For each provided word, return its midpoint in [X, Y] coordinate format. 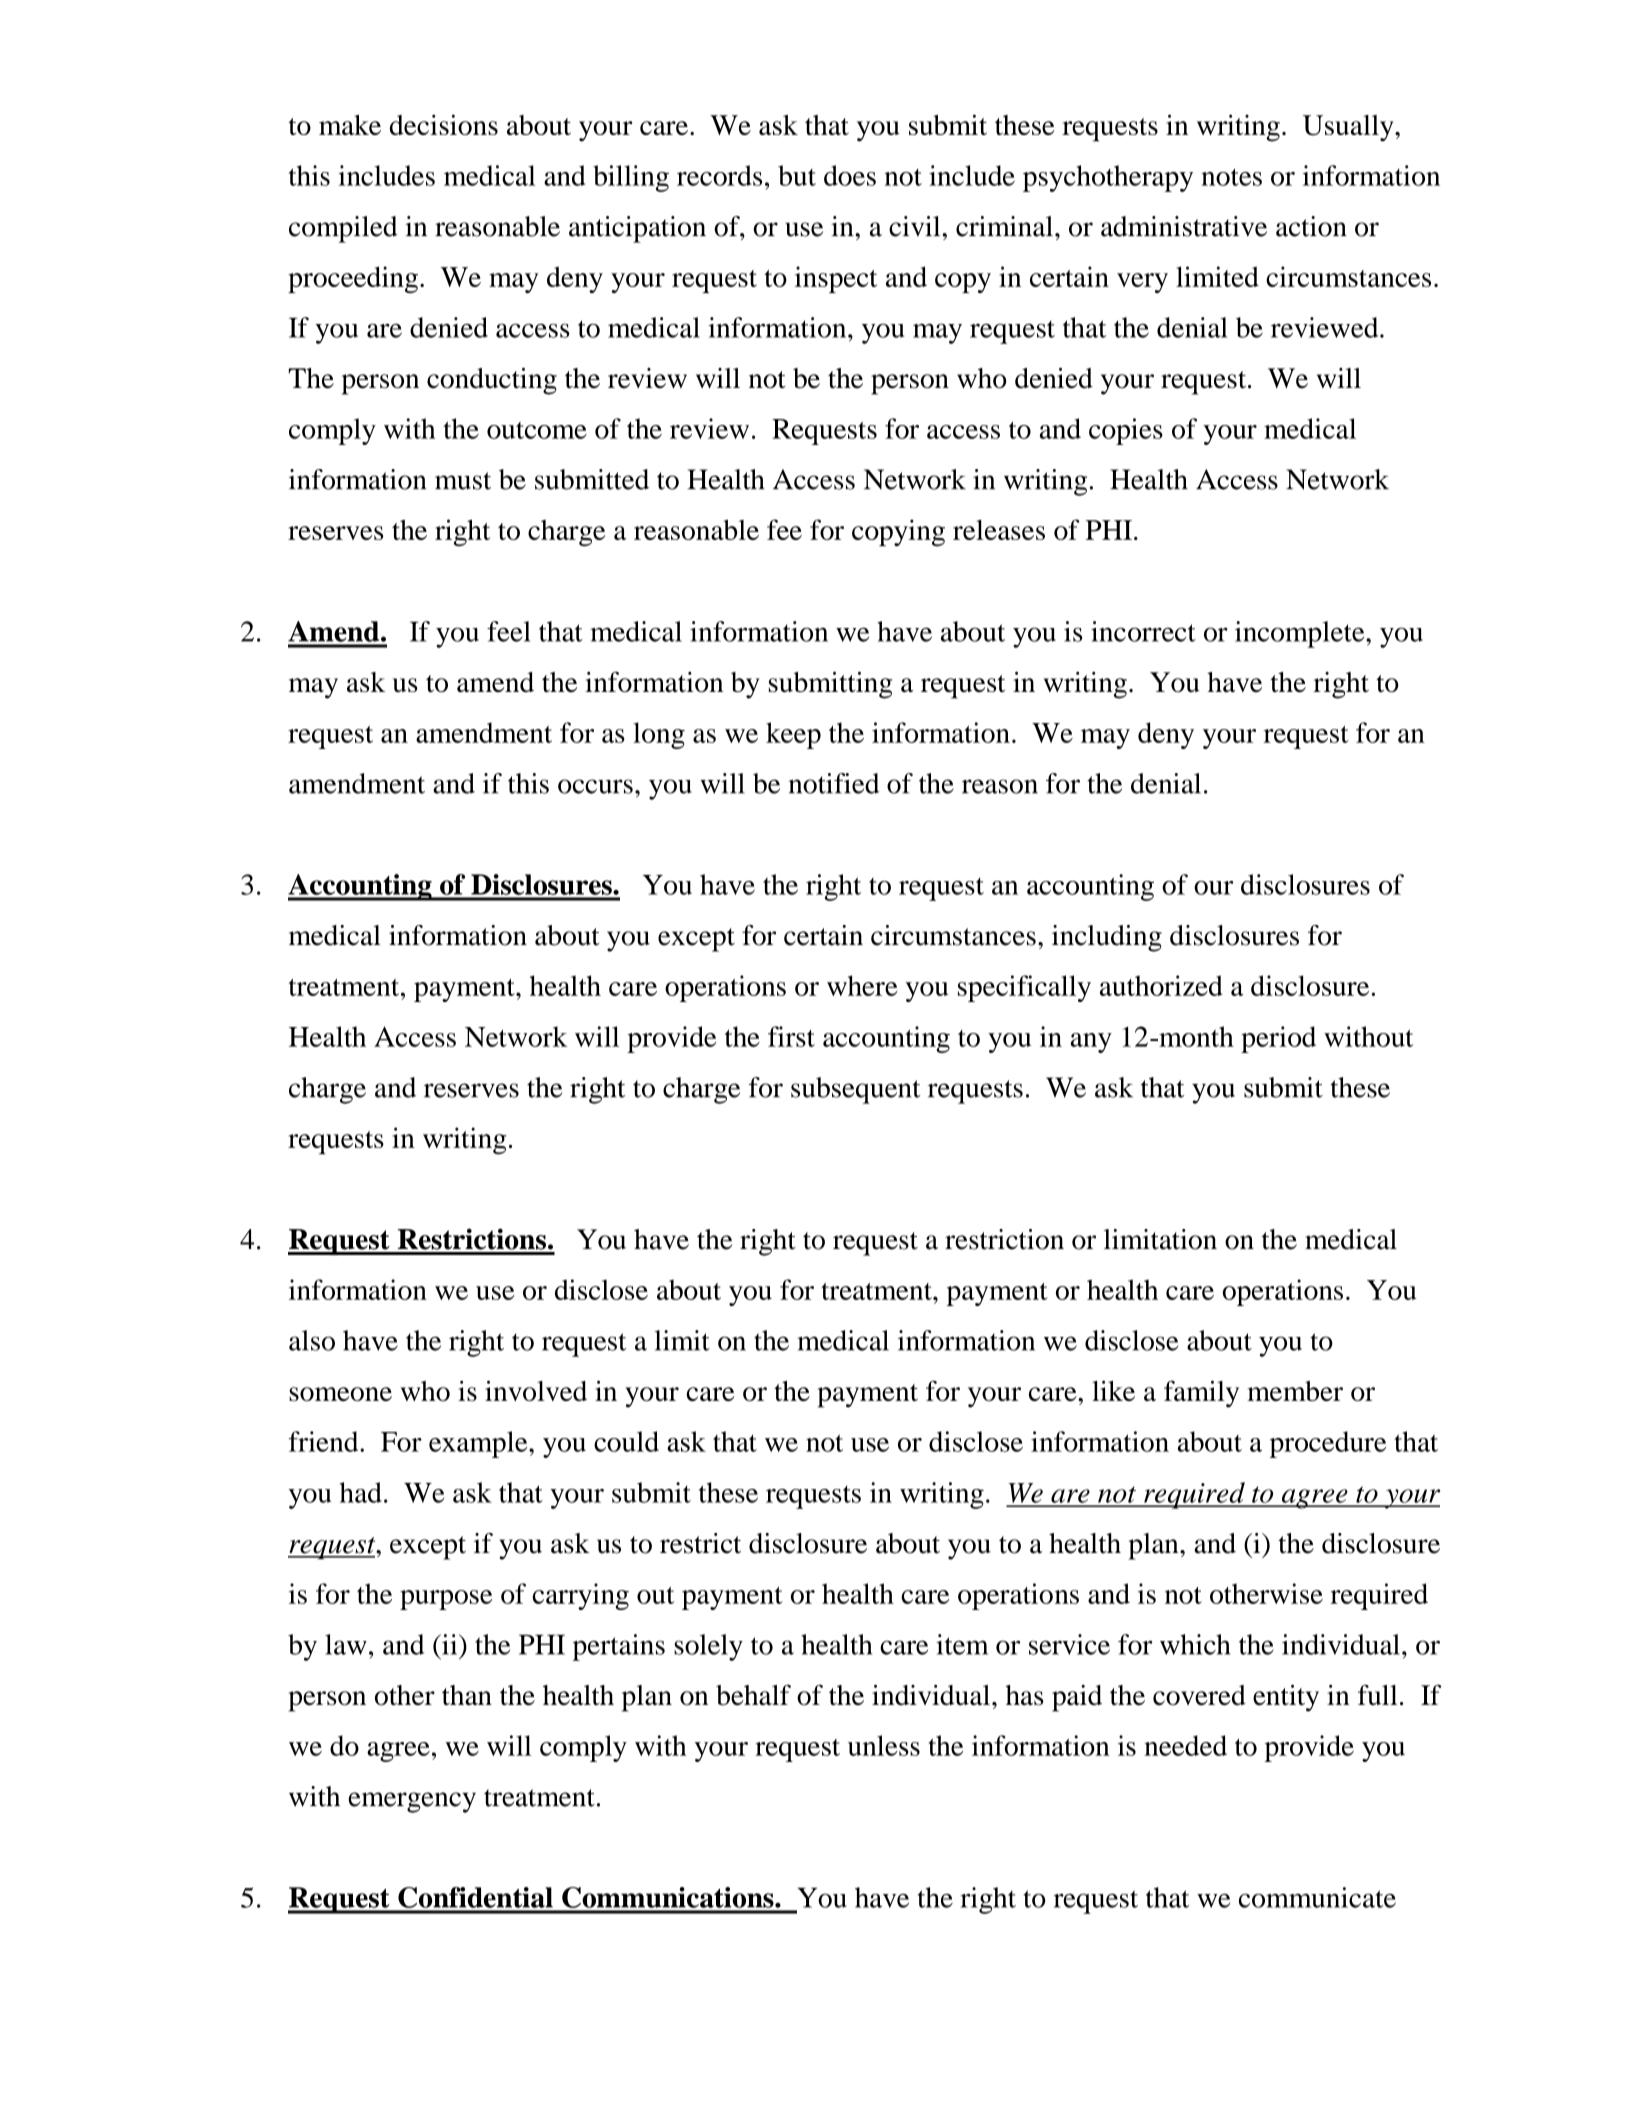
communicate [1317, 1897]
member [1295, 1391]
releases [999, 529]
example [479, 1444]
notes [1231, 177]
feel [509, 631]
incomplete [1301, 634]
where [862, 985]
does [850, 175]
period [1278, 1039]
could [626, 1441]
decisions [444, 124]
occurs [595, 786]
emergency [412, 1802]
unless [884, 1745]
